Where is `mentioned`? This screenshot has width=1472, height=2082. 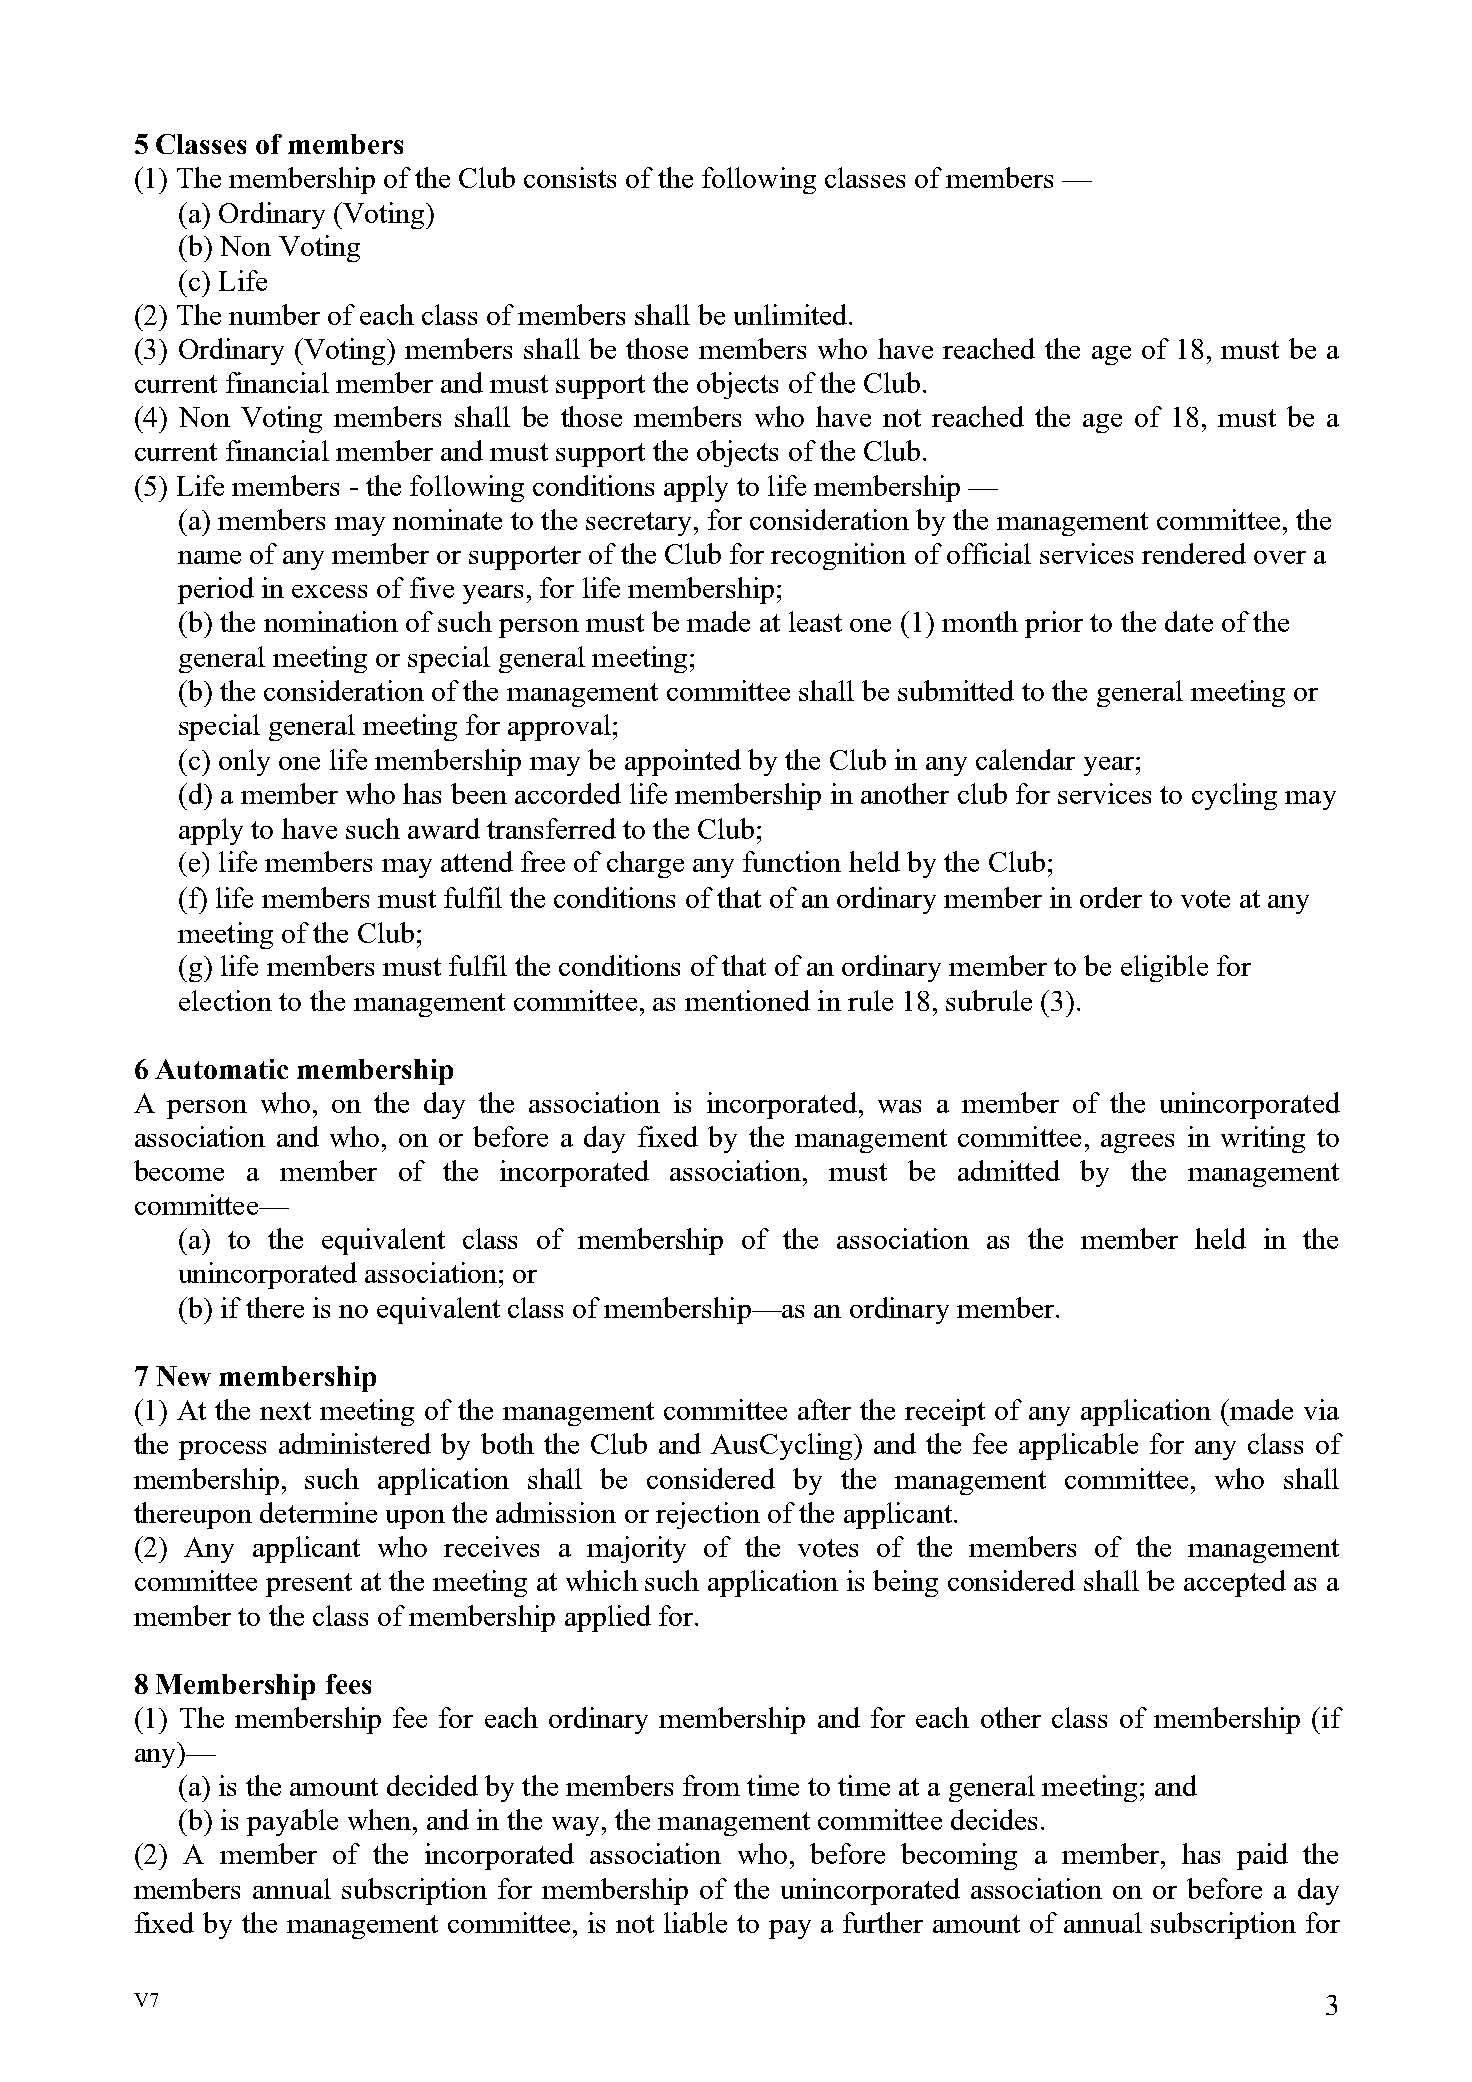 mentioned is located at coordinates (747, 1000).
